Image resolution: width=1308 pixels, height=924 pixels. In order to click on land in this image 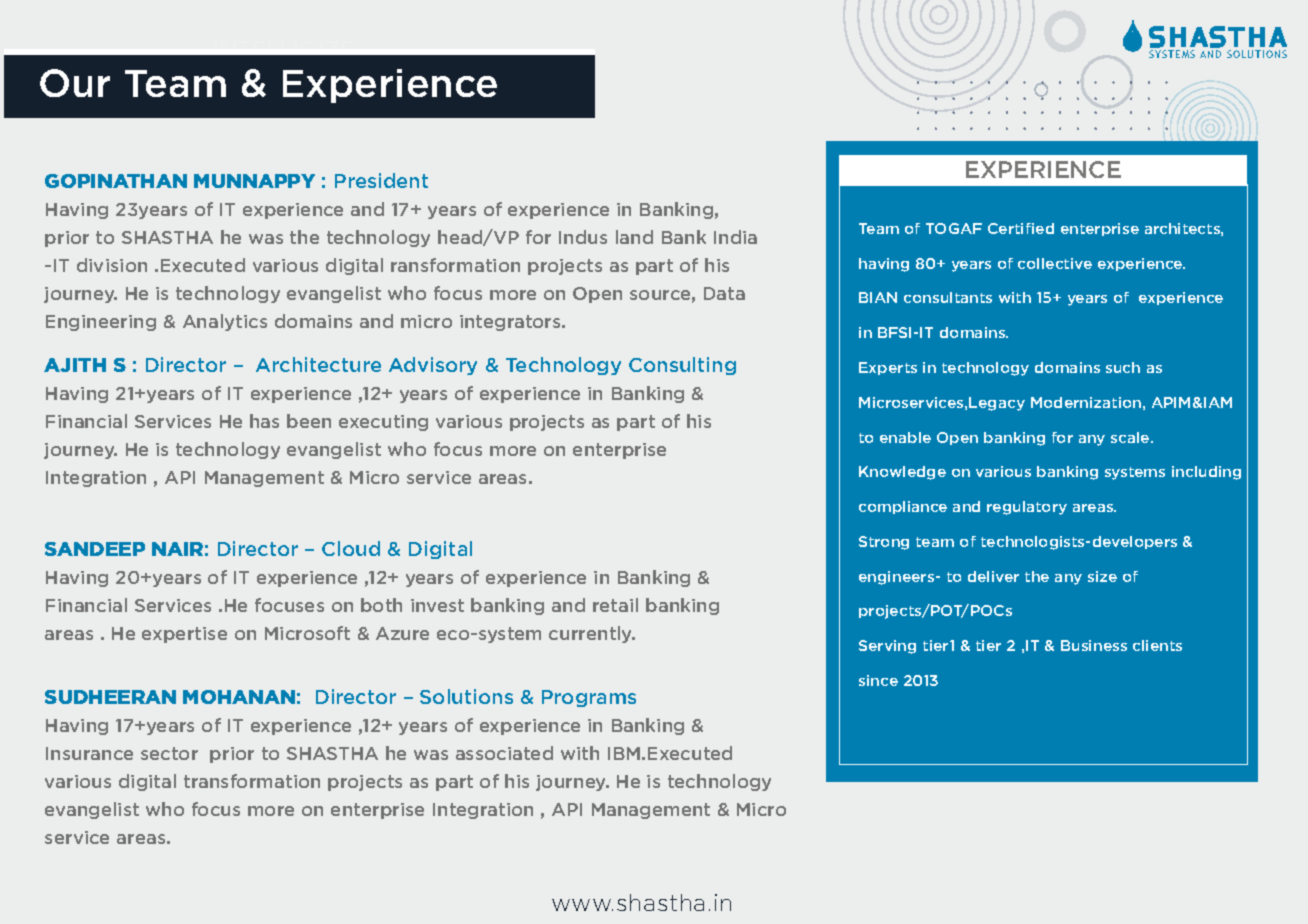, I will do `click(634, 237)`.
